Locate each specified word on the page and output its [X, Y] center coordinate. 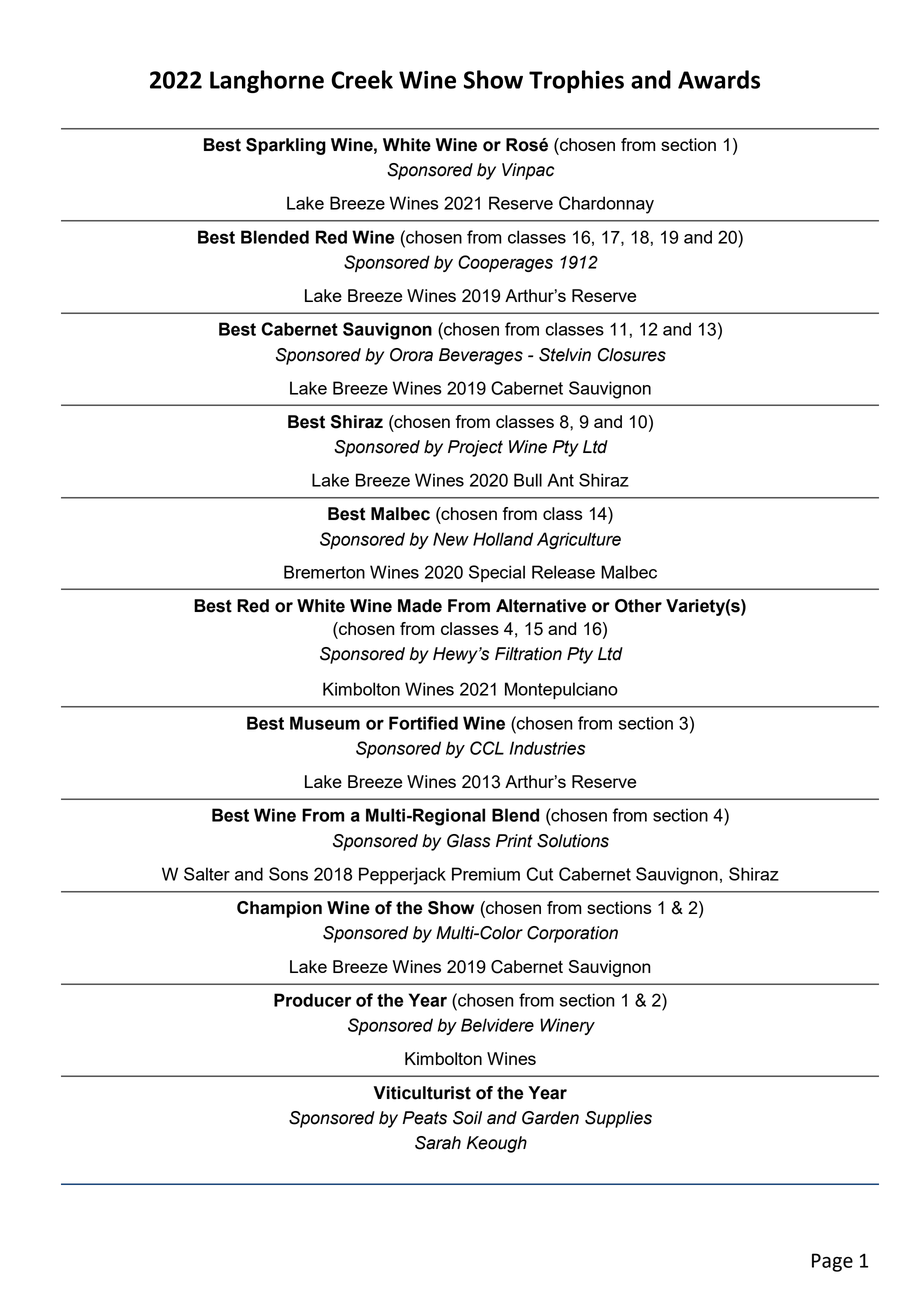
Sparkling [286, 146]
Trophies [576, 81]
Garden [550, 1118]
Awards [719, 79]
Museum [325, 723]
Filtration [528, 654]
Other [638, 606]
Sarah [438, 1143]
